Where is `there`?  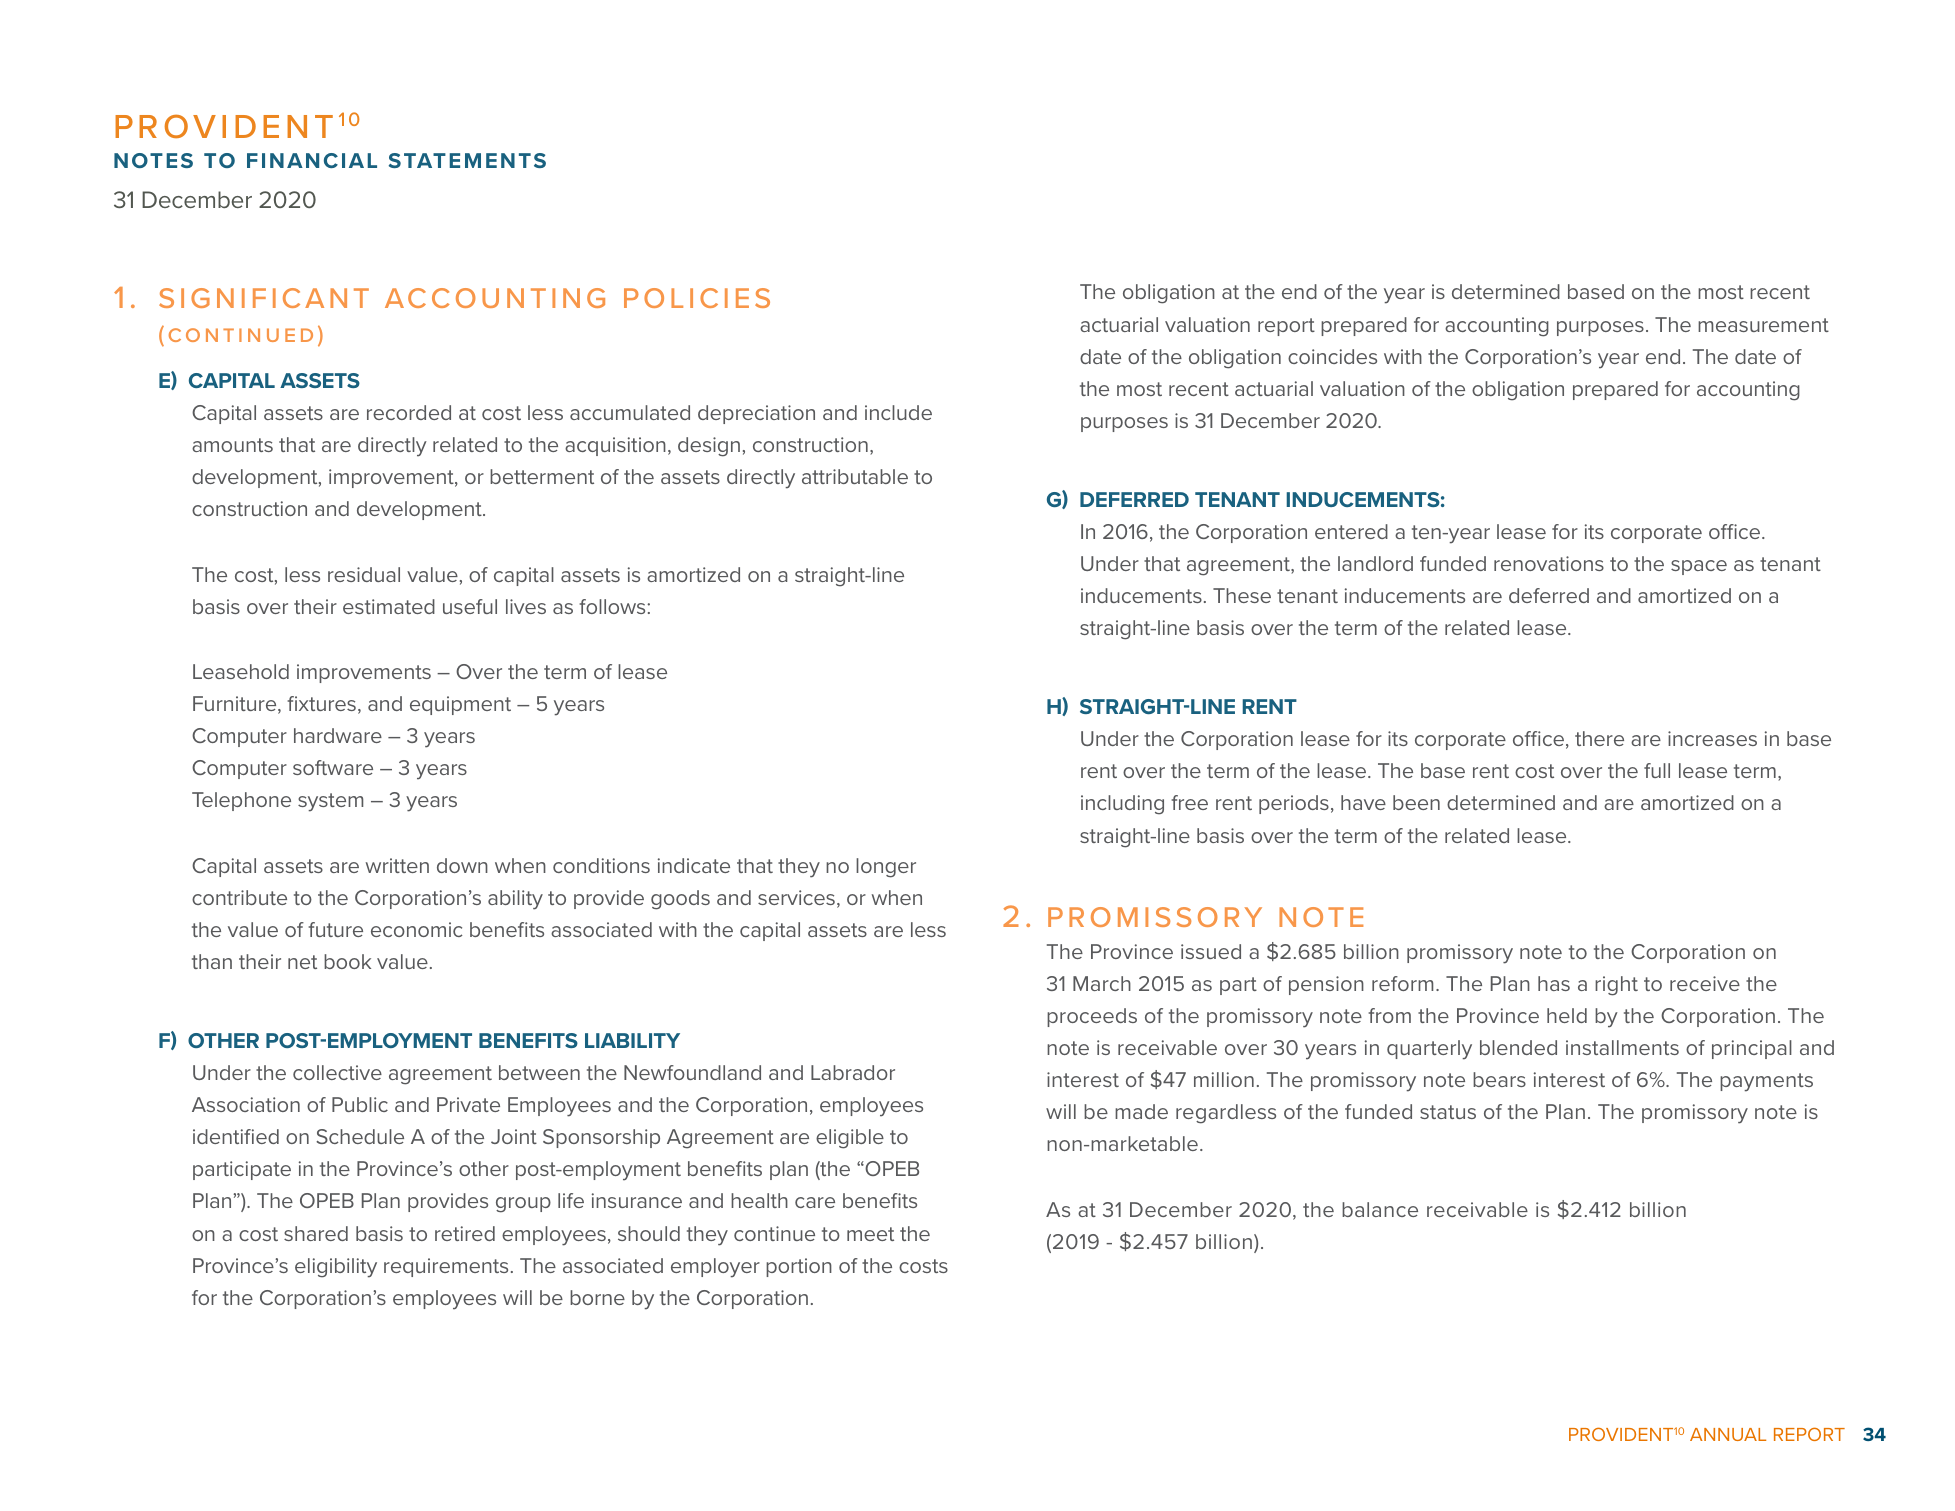
there is located at coordinates (1599, 738).
